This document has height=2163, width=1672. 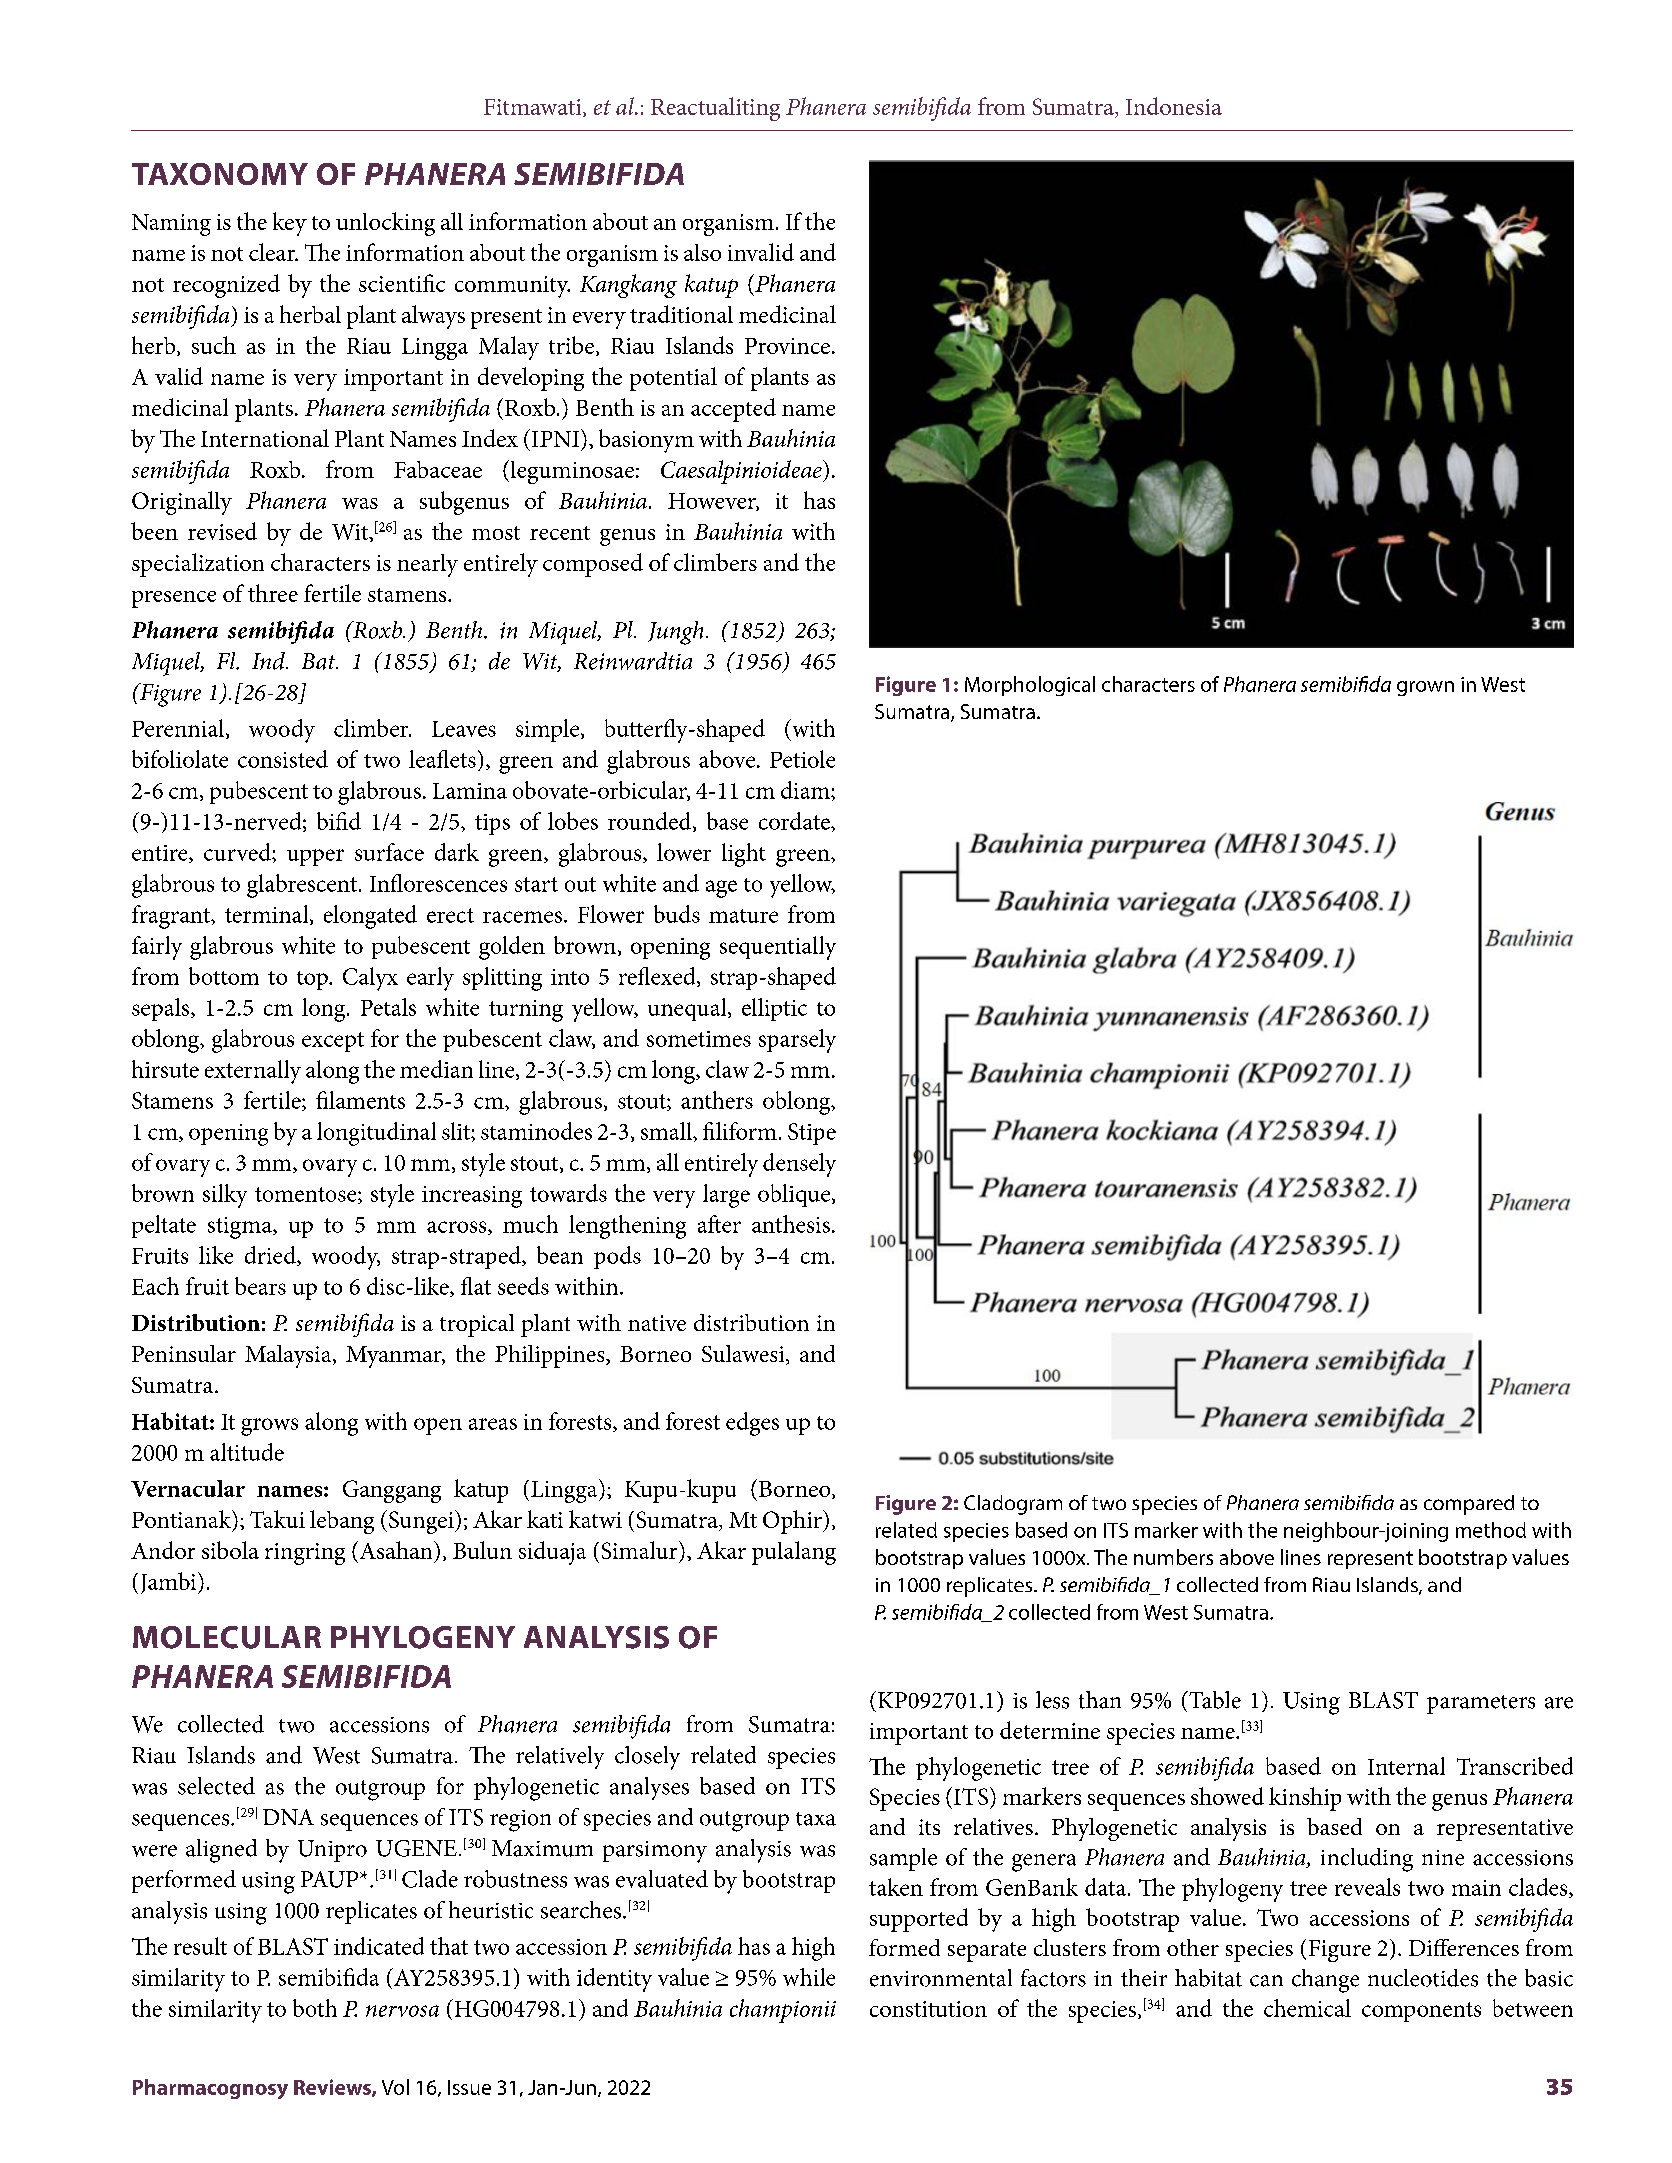 What do you see at coordinates (702, 252) in the document?
I see `also` at bounding box center [702, 252].
